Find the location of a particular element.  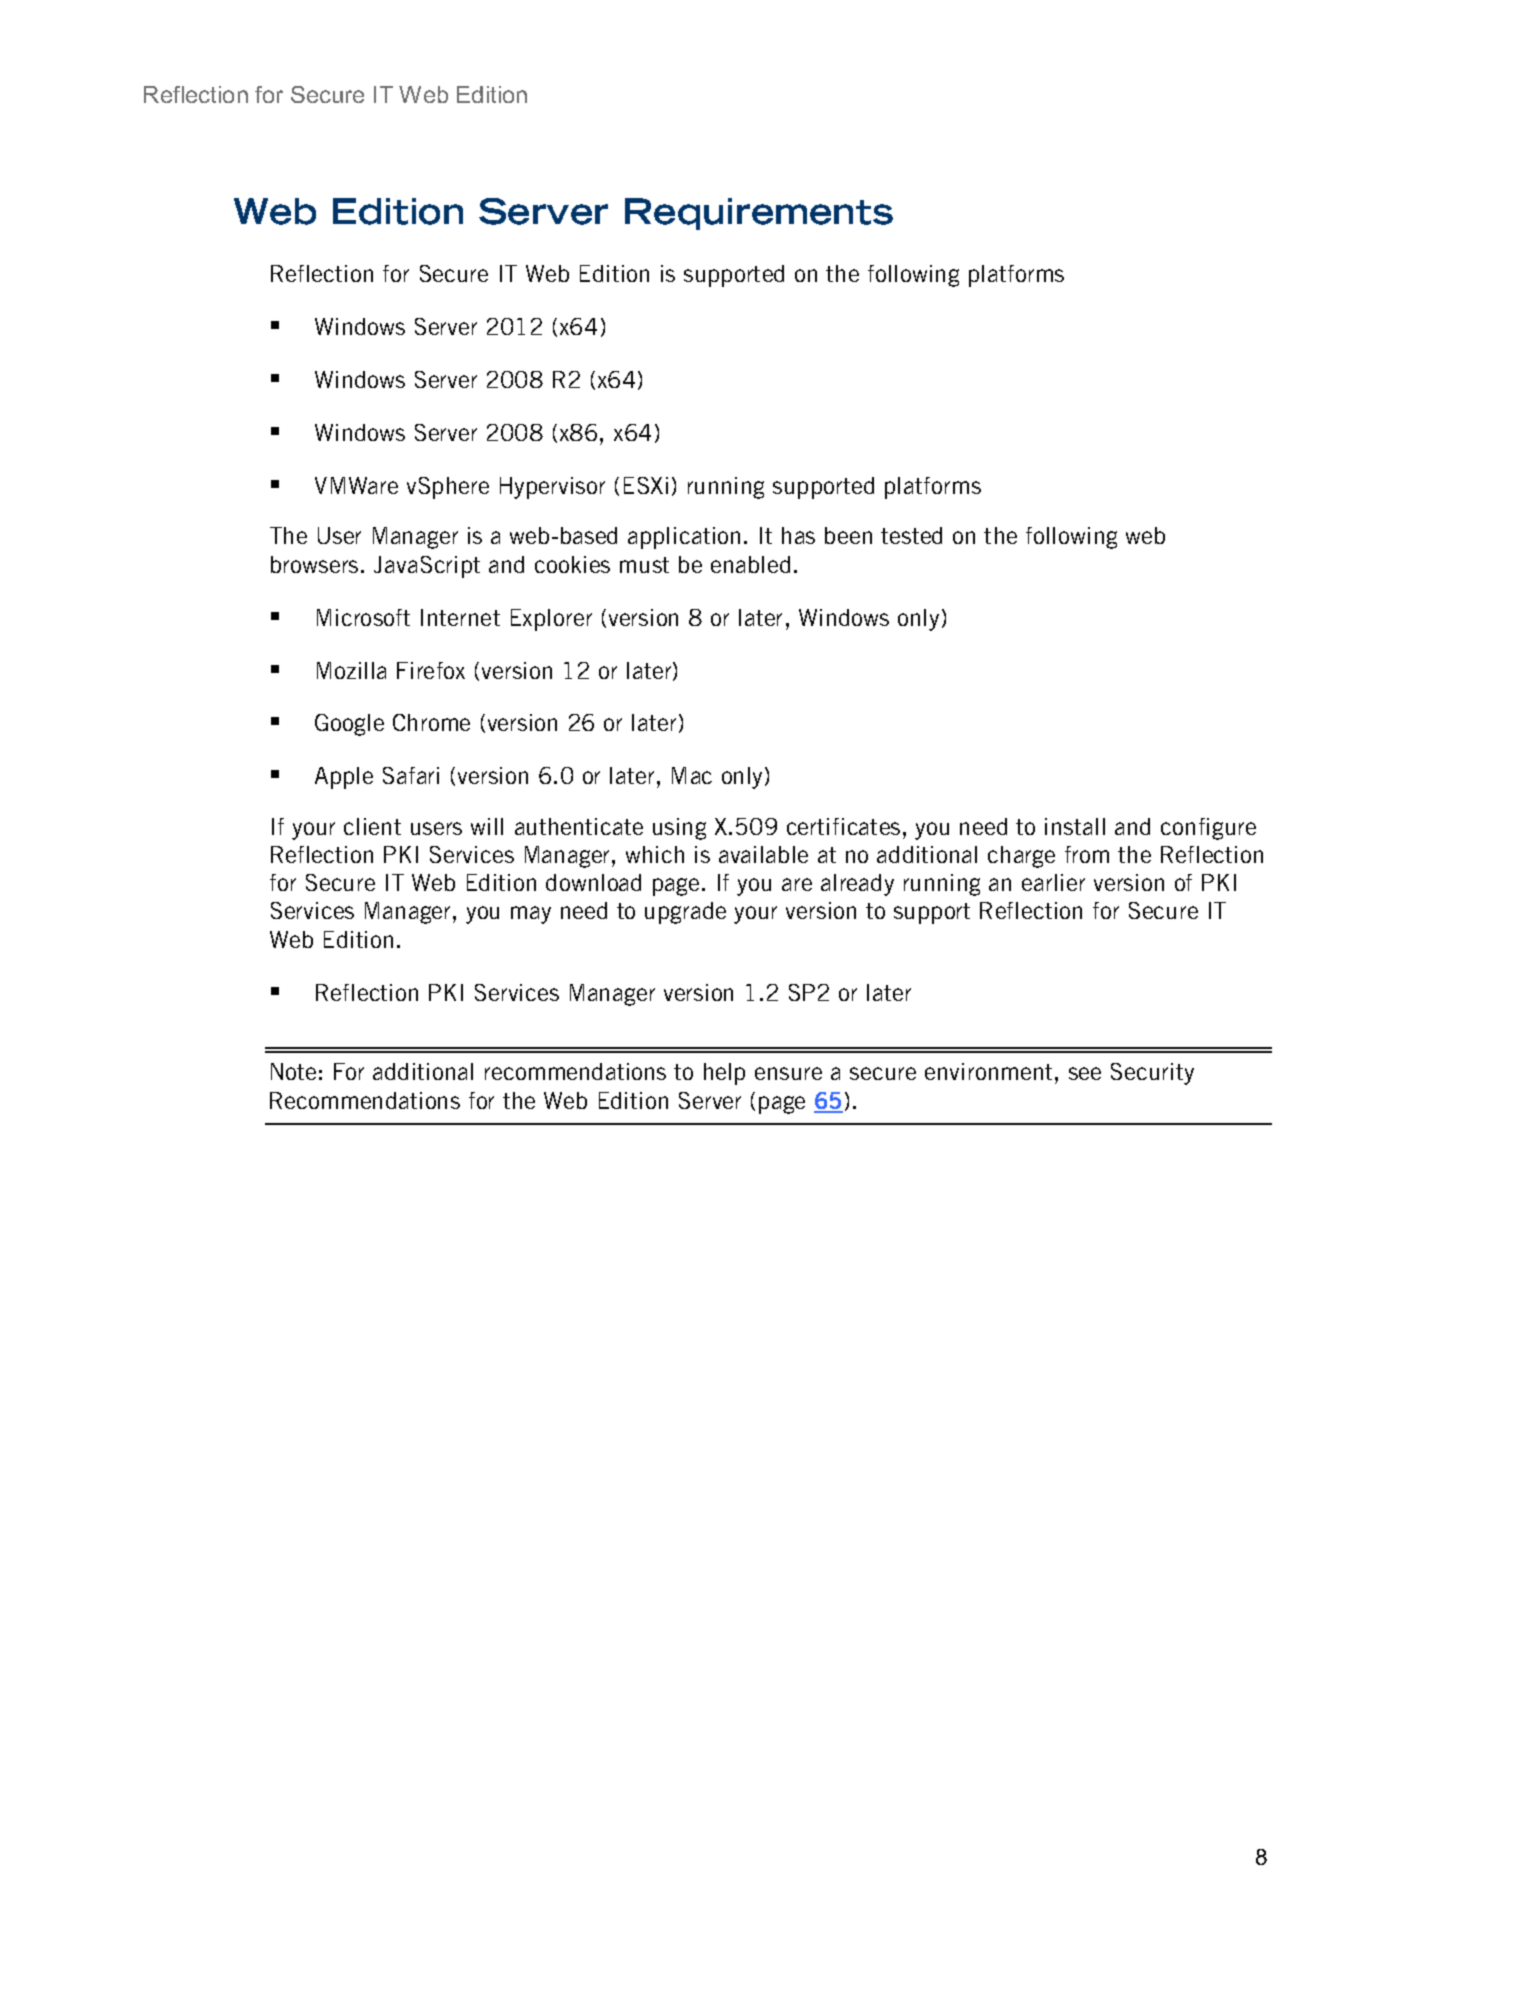

tested is located at coordinates (911, 535).
